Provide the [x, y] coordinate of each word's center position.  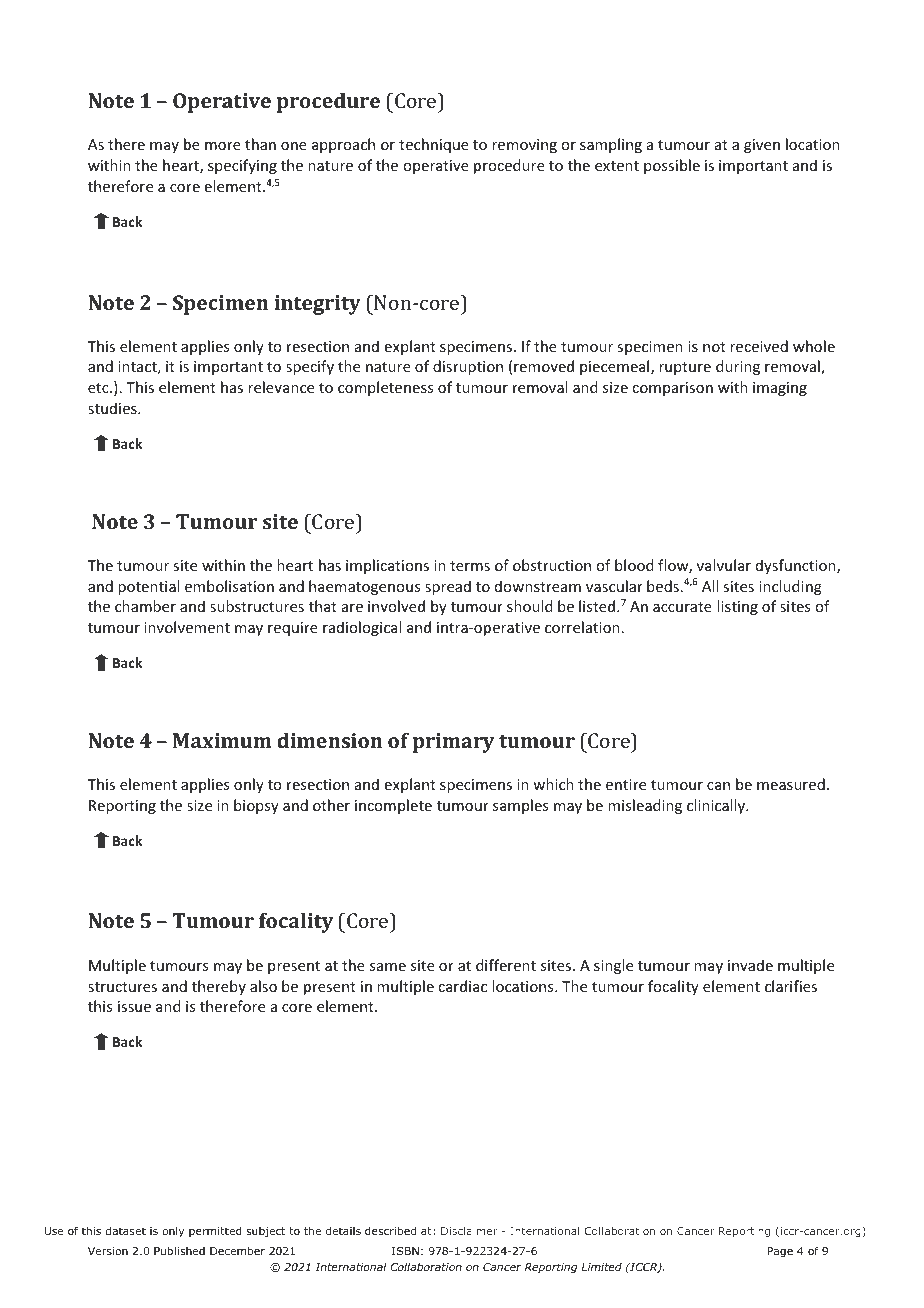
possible [672, 166]
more [223, 146]
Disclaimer [469, 1231]
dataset [125, 1230]
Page [780, 1252]
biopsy [256, 806]
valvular [724, 565]
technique [434, 145]
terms [470, 566]
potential [148, 587]
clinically [717, 806]
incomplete [393, 806]
